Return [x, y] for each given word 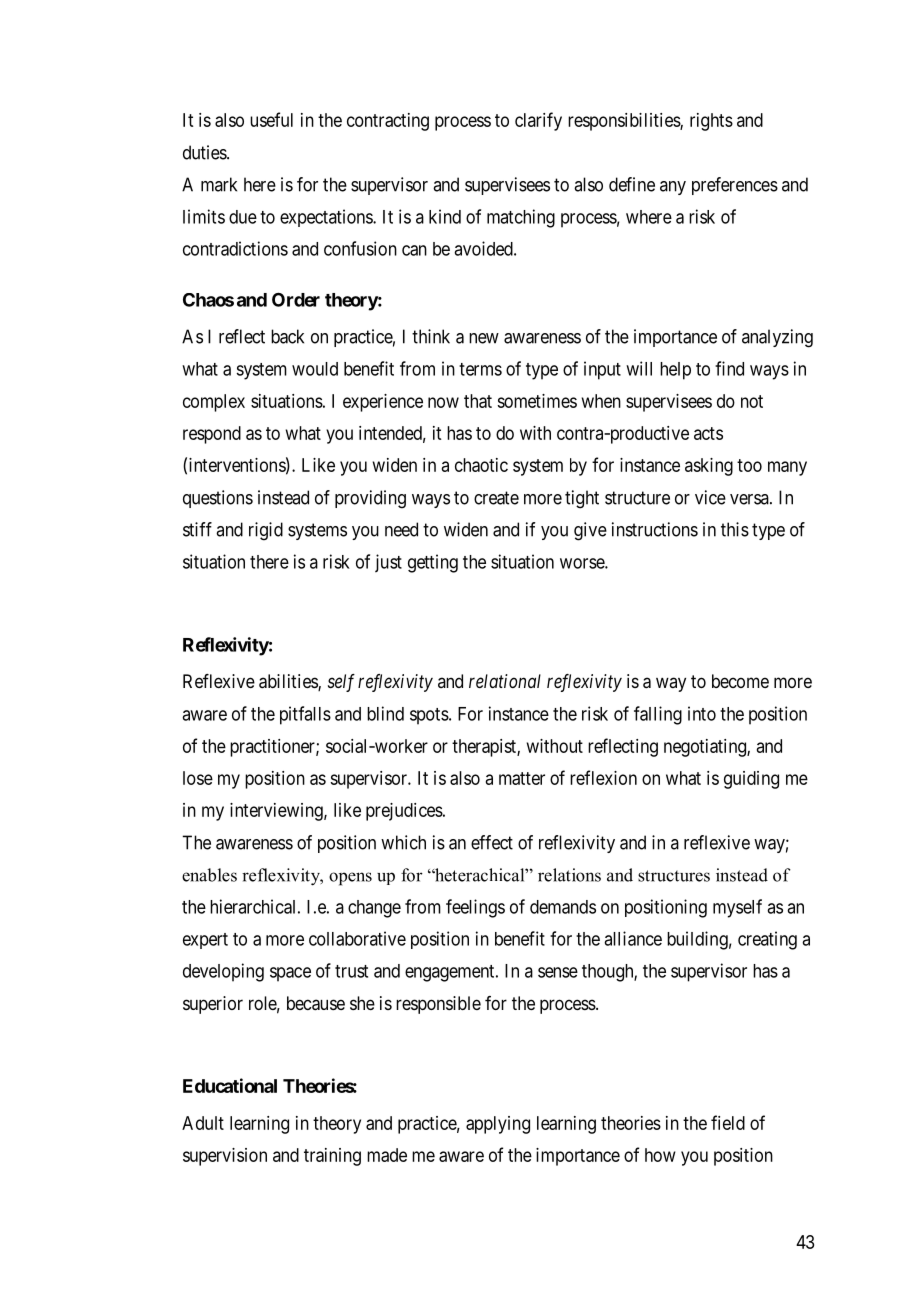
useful [271, 119]
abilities [289, 682]
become [740, 681]
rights [711, 122]
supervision [225, 1157]
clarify [538, 121]
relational [505, 681]
